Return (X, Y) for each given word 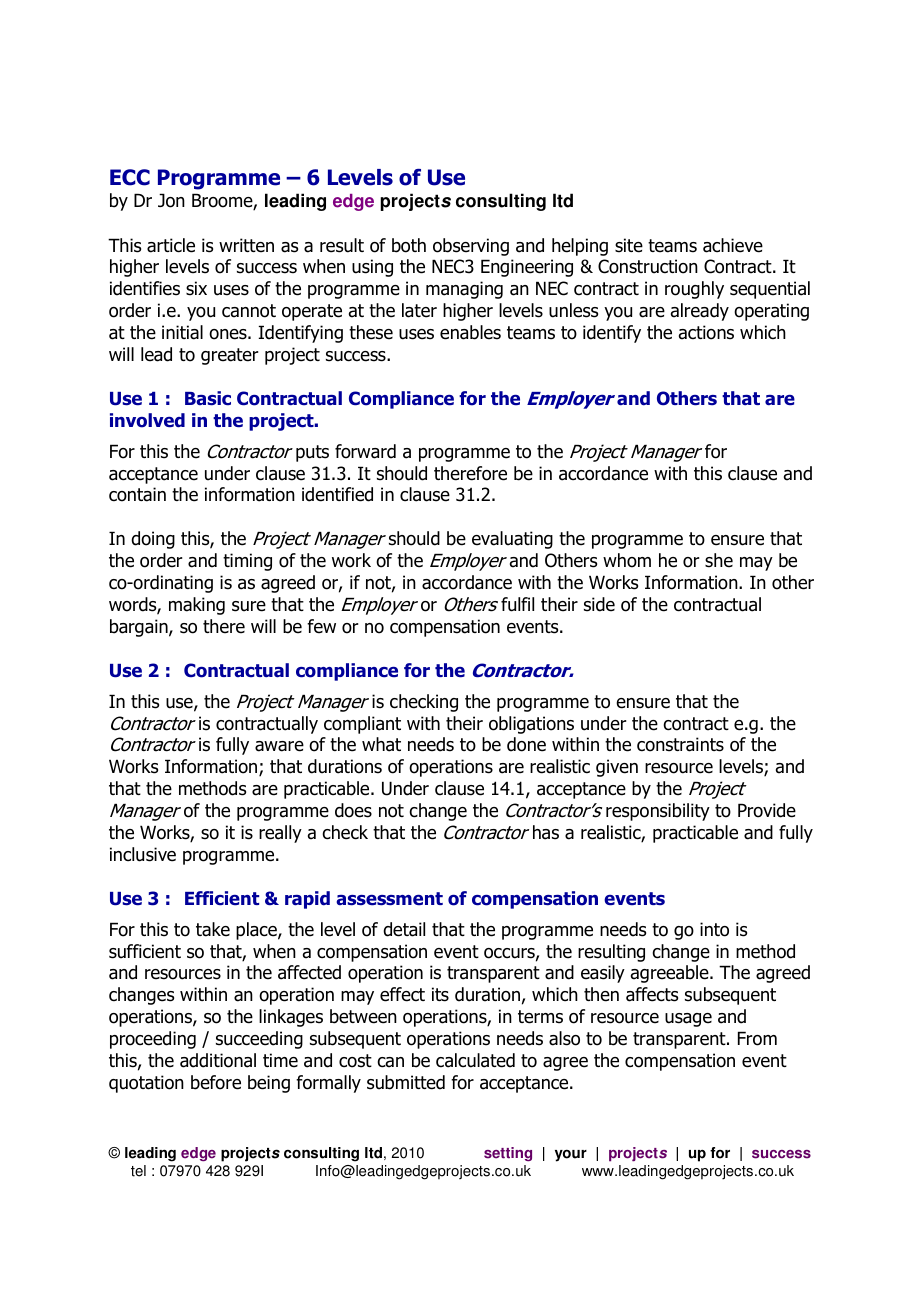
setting (508, 1154)
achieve (733, 245)
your (571, 1155)
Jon (171, 200)
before (216, 1082)
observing (471, 247)
